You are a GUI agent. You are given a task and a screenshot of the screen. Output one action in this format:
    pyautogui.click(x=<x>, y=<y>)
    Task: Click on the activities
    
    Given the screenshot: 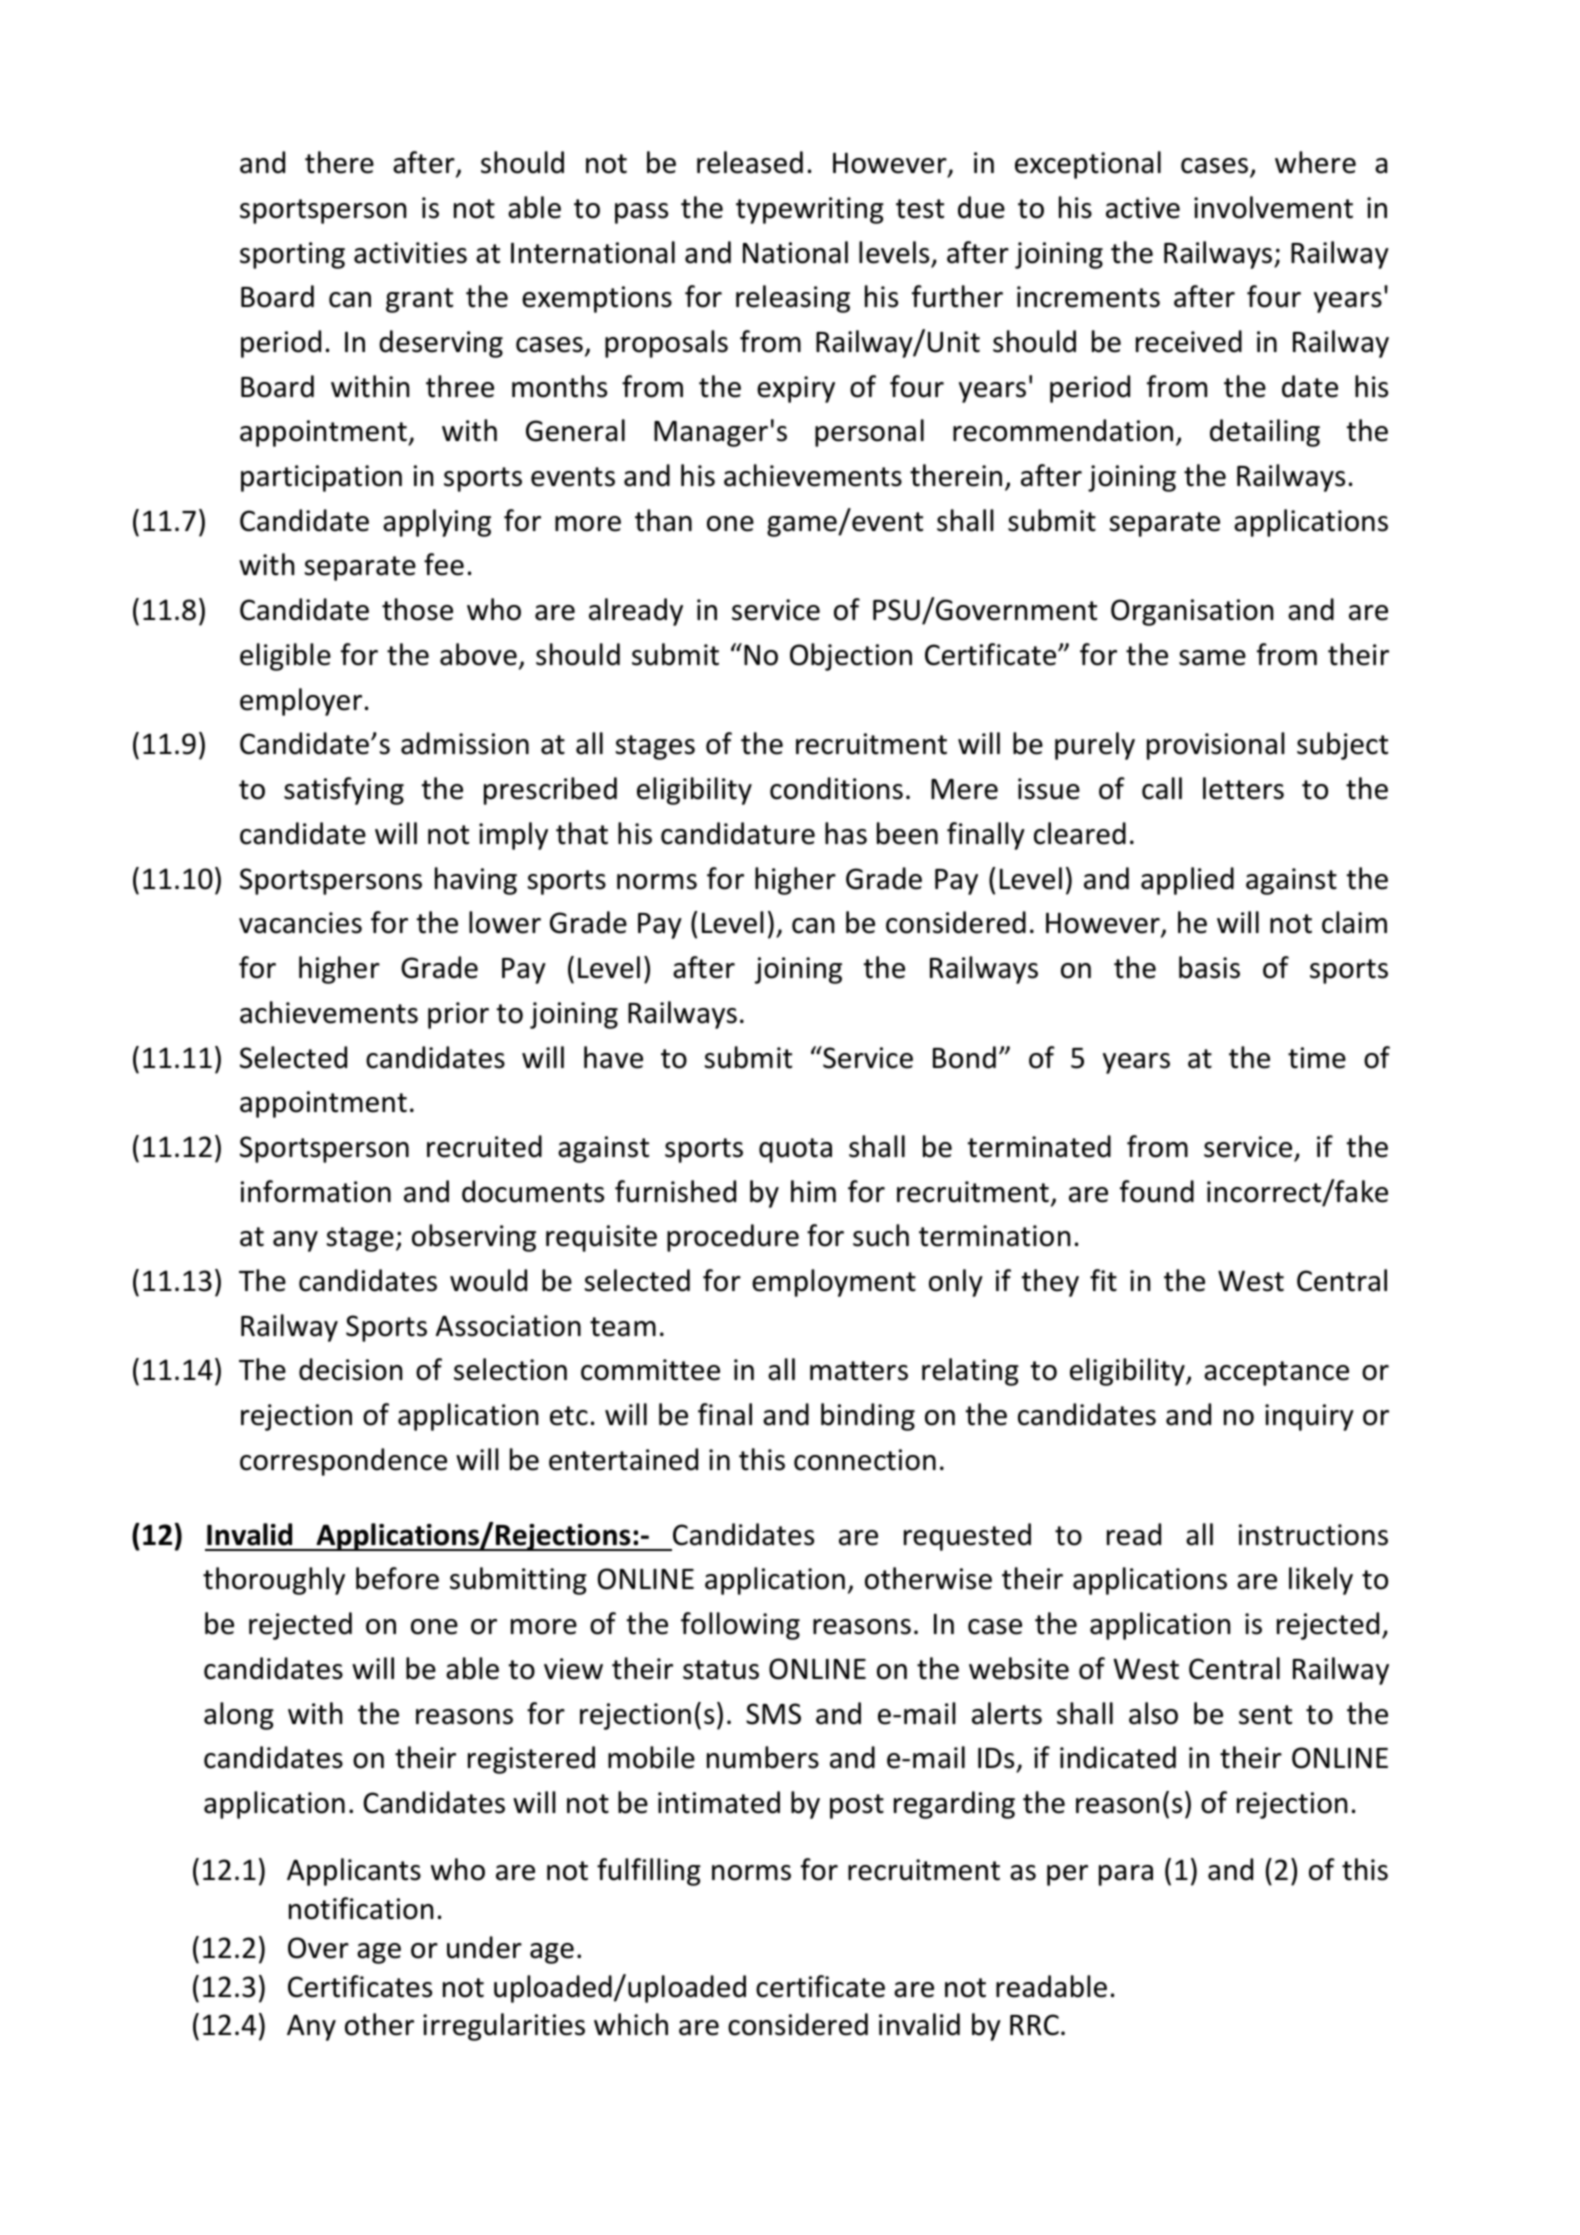 What is the action you would take?
    pyautogui.click(x=410, y=253)
